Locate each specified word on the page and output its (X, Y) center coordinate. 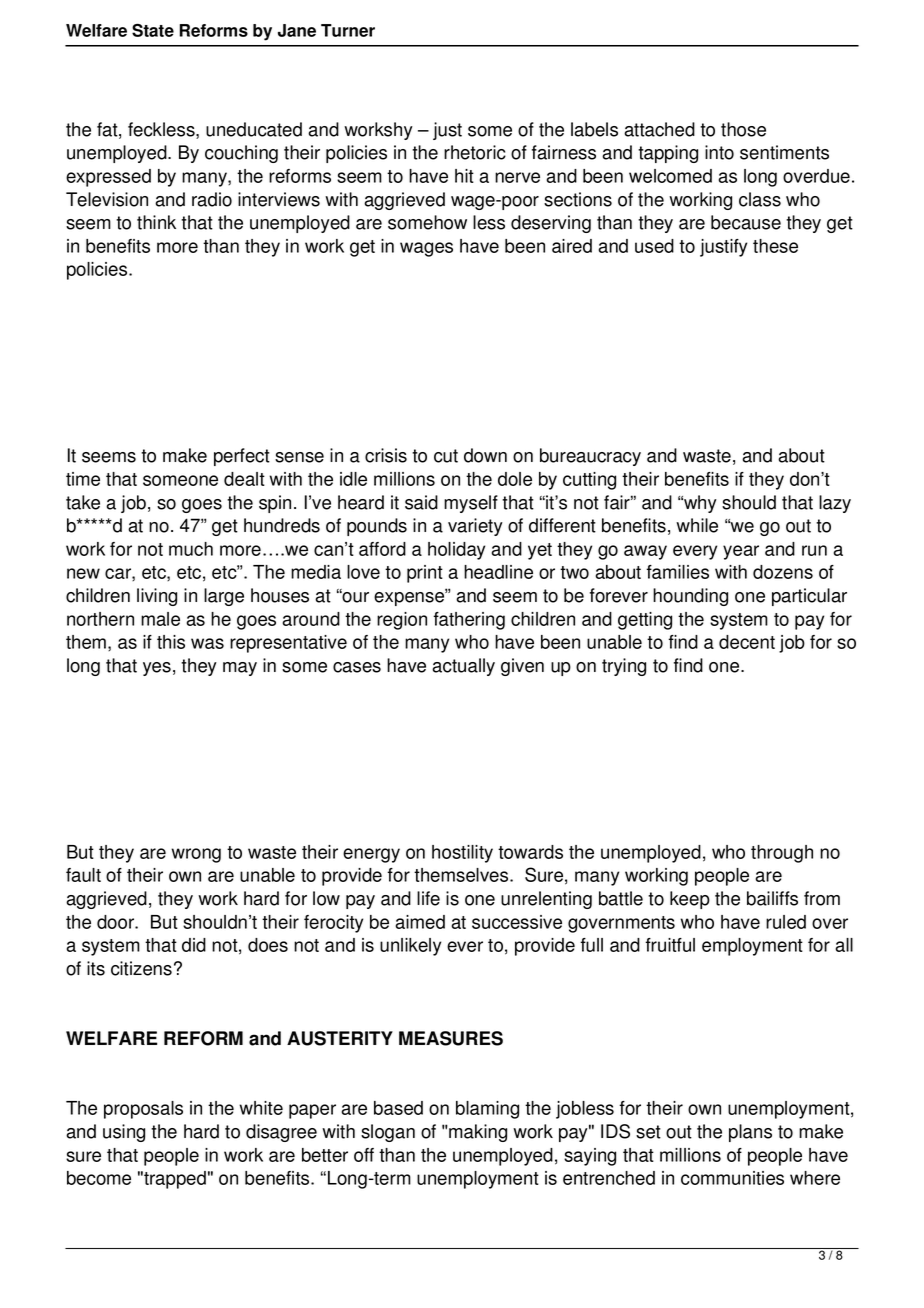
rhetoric (475, 152)
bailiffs (772, 898)
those (743, 129)
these (775, 246)
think (156, 222)
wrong (196, 855)
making (477, 1133)
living (157, 597)
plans (750, 1133)
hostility (462, 854)
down (485, 455)
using (124, 1133)
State (153, 30)
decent (747, 642)
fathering (469, 621)
